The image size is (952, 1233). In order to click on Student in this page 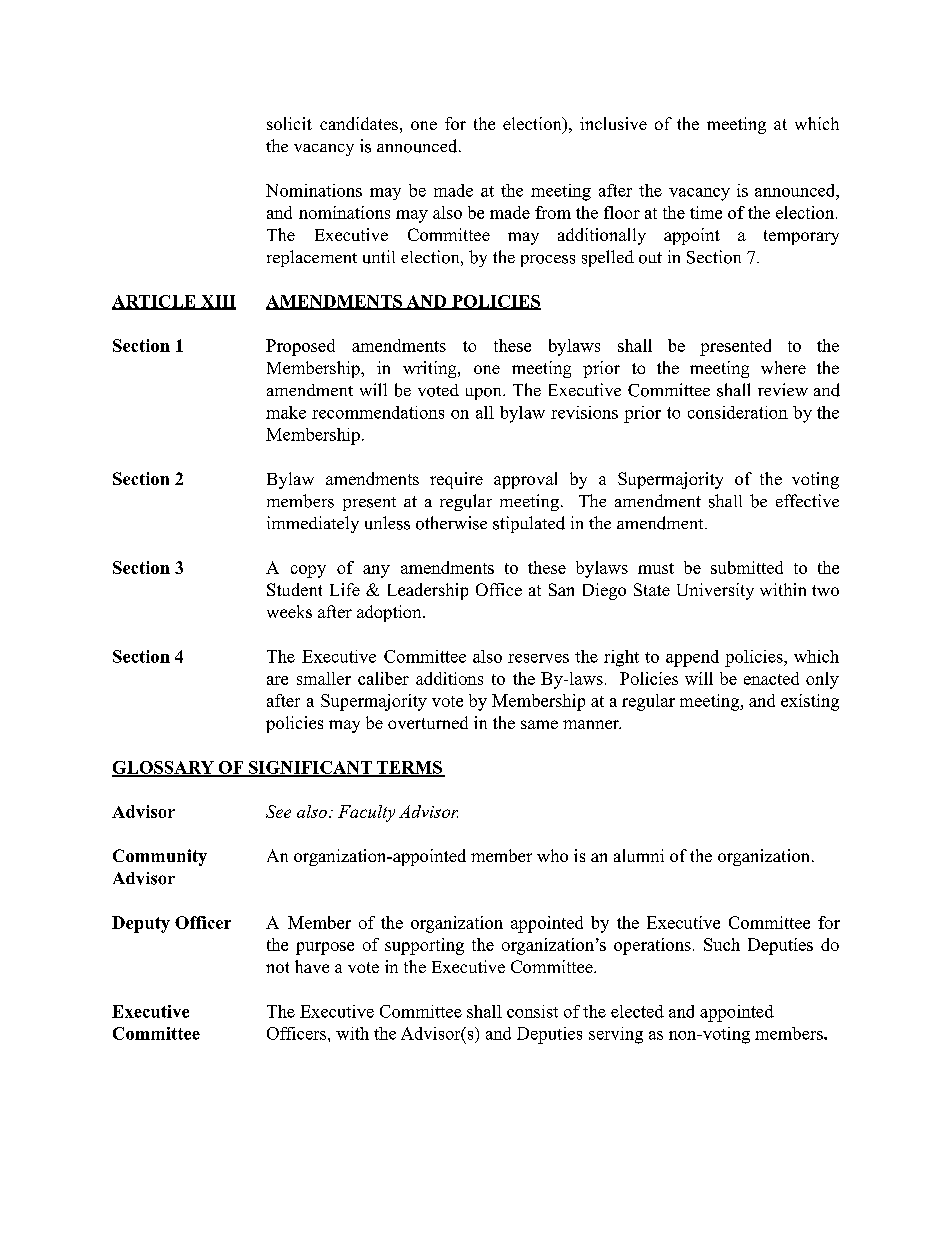, I will do `click(294, 589)`.
